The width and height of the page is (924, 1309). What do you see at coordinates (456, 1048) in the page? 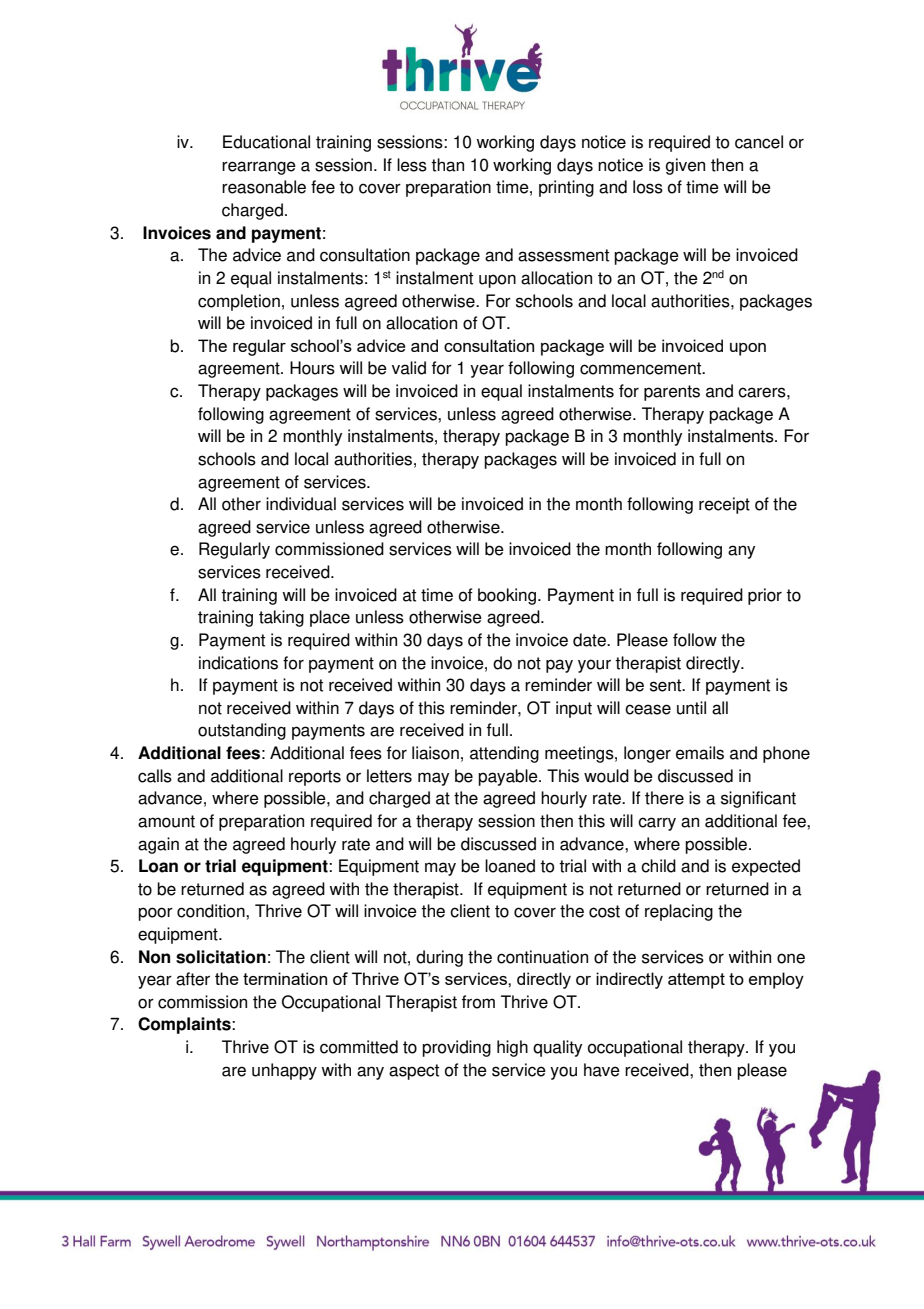
I see `providing` at bounding box center [456, 1048].
